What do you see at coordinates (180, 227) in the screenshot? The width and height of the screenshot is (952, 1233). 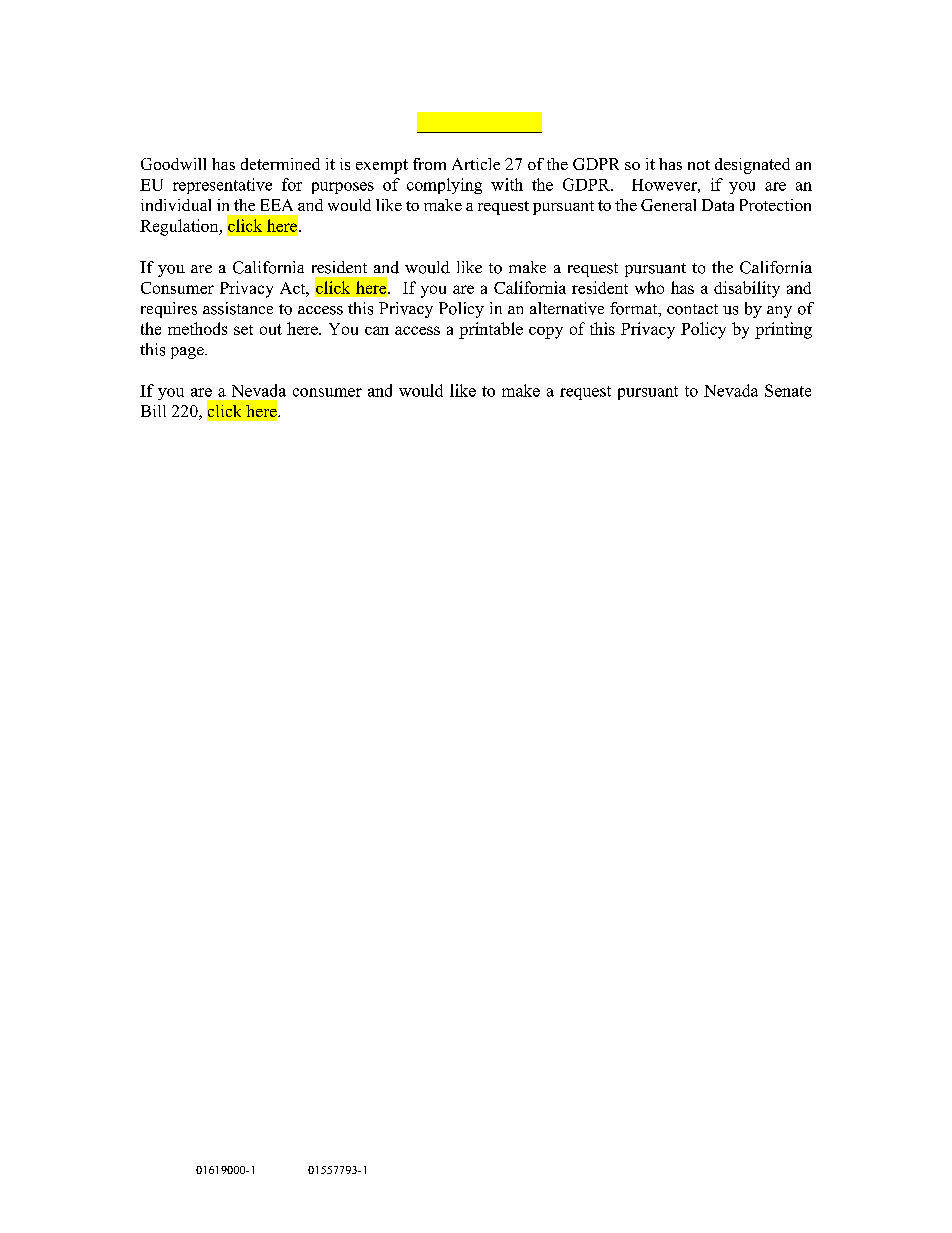 I see `Regulation` at bounding box center [180, 227].
